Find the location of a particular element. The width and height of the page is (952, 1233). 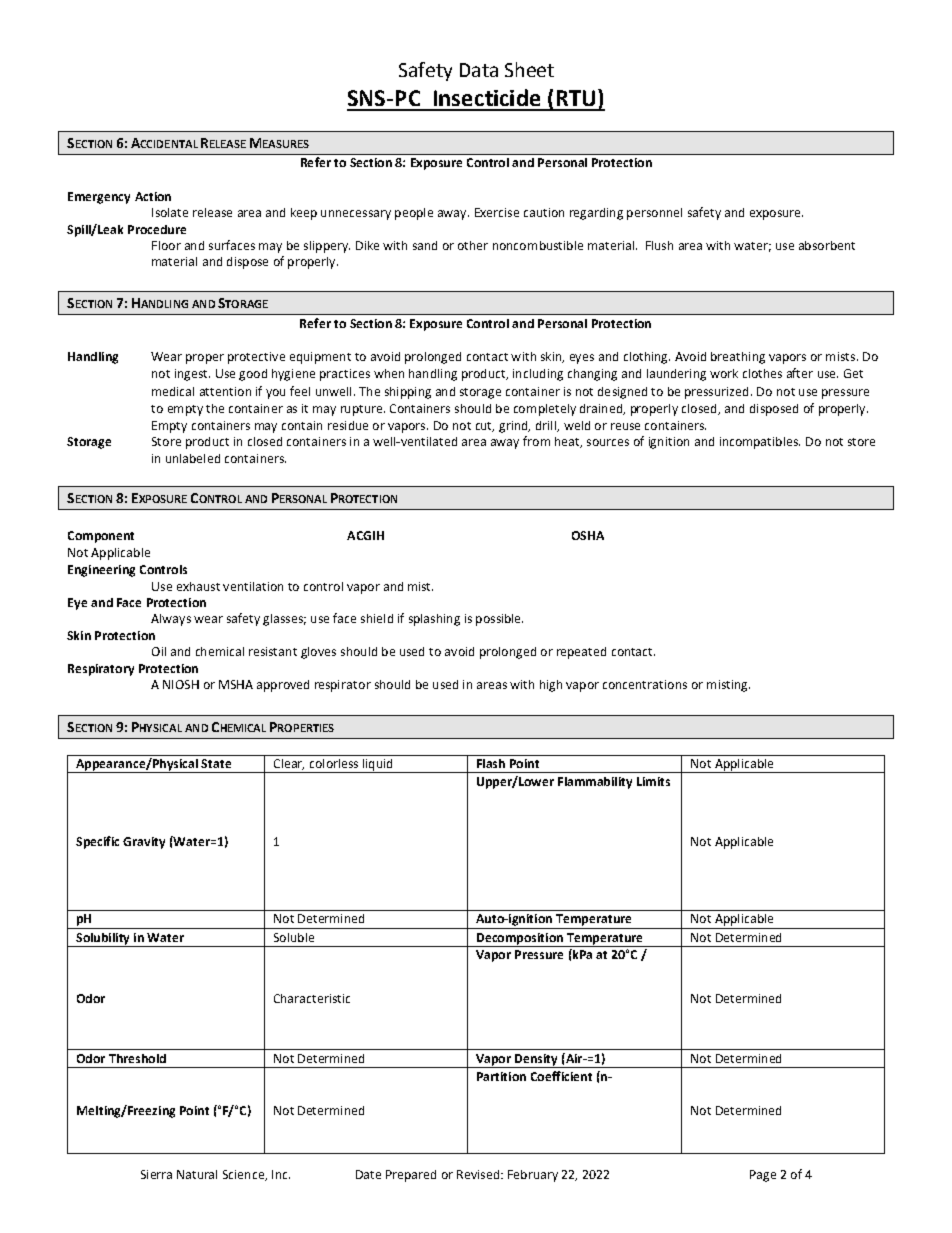

Limits is located at coordinates (653, 781).
